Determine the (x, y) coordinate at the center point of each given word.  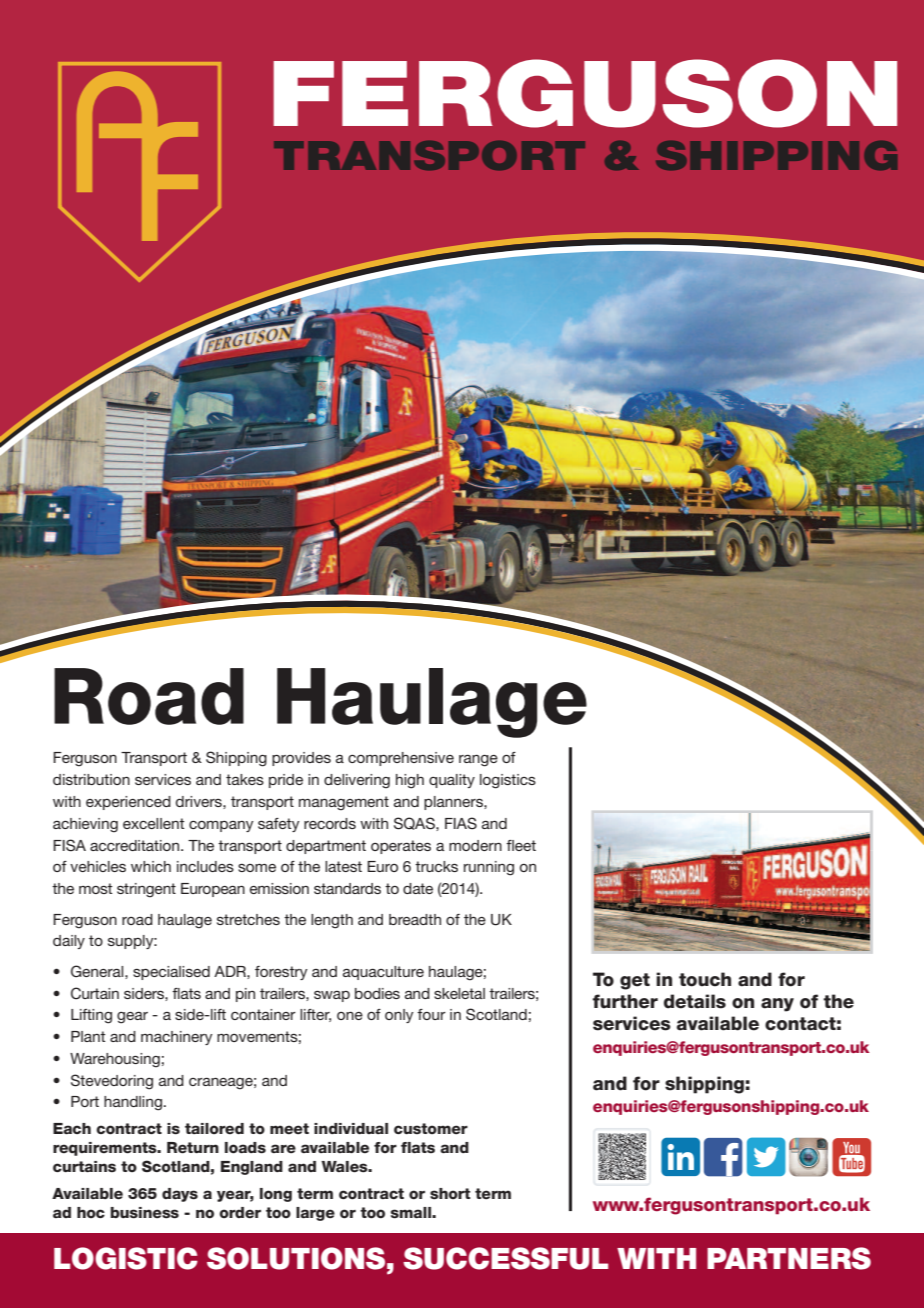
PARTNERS (789, 1258)
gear (132, 1018)
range (478, 761)
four (431, 1014)
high (410, 781)
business (144, 1213)
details (695, 1001)
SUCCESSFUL (505, 1258)
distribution (91, 779)
